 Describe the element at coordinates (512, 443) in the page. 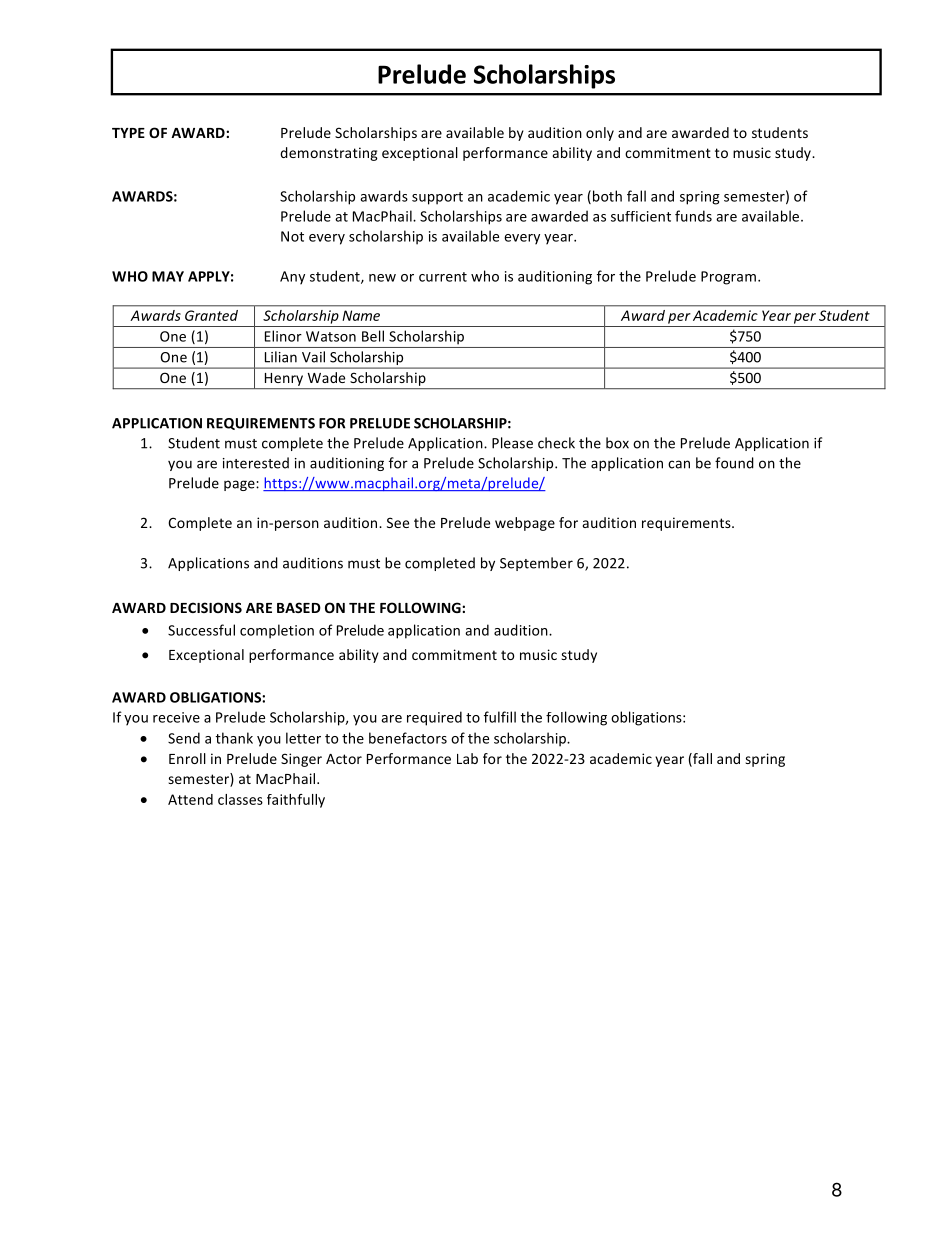

I see `Please` at that location.
